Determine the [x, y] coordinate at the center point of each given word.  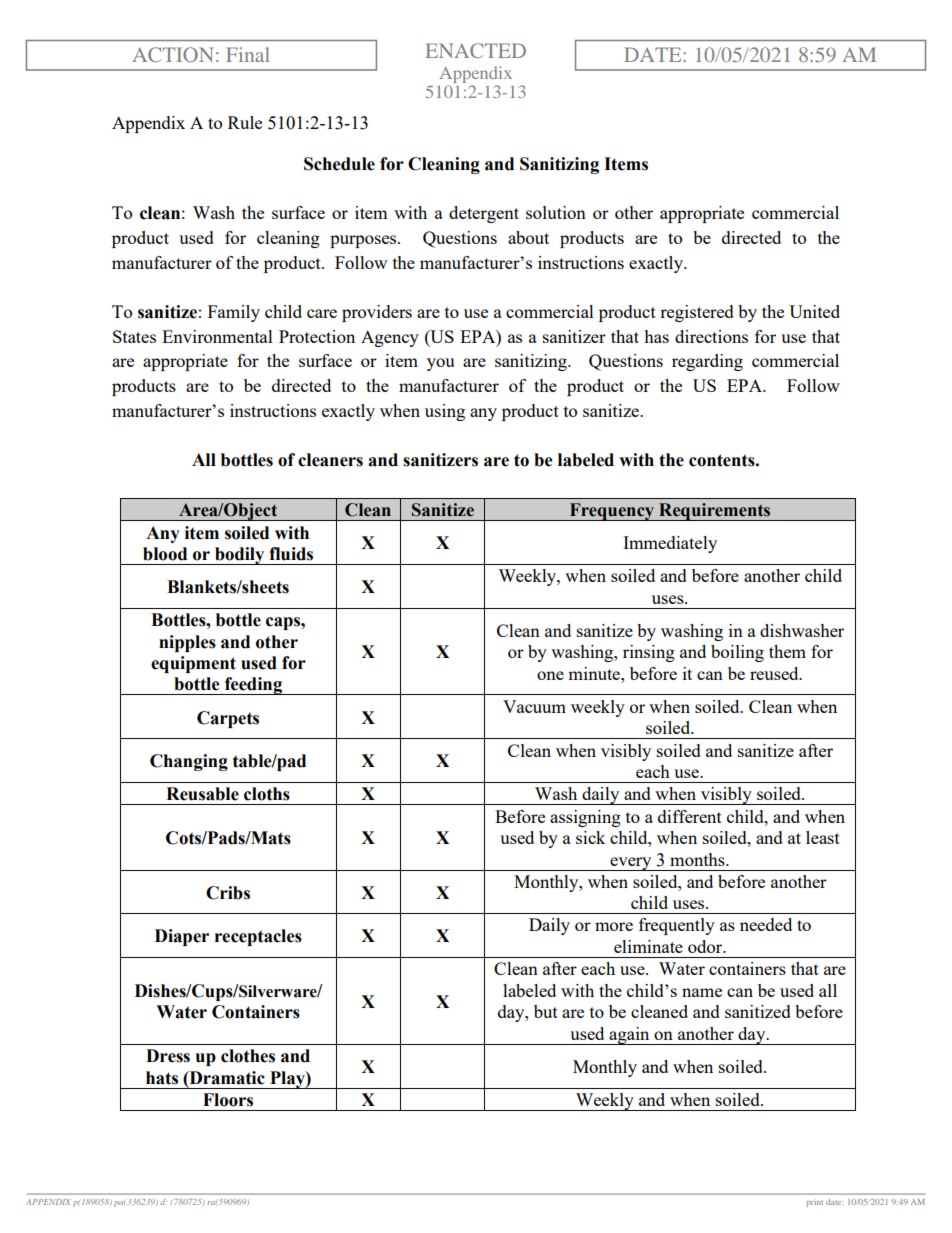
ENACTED [475, 50]
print [814, 1203]
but [546, 1011]
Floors [228, 1100]
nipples [187, 643]
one [550, 675]
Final [248, 54]
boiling [737, 653]
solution [556, 212]
